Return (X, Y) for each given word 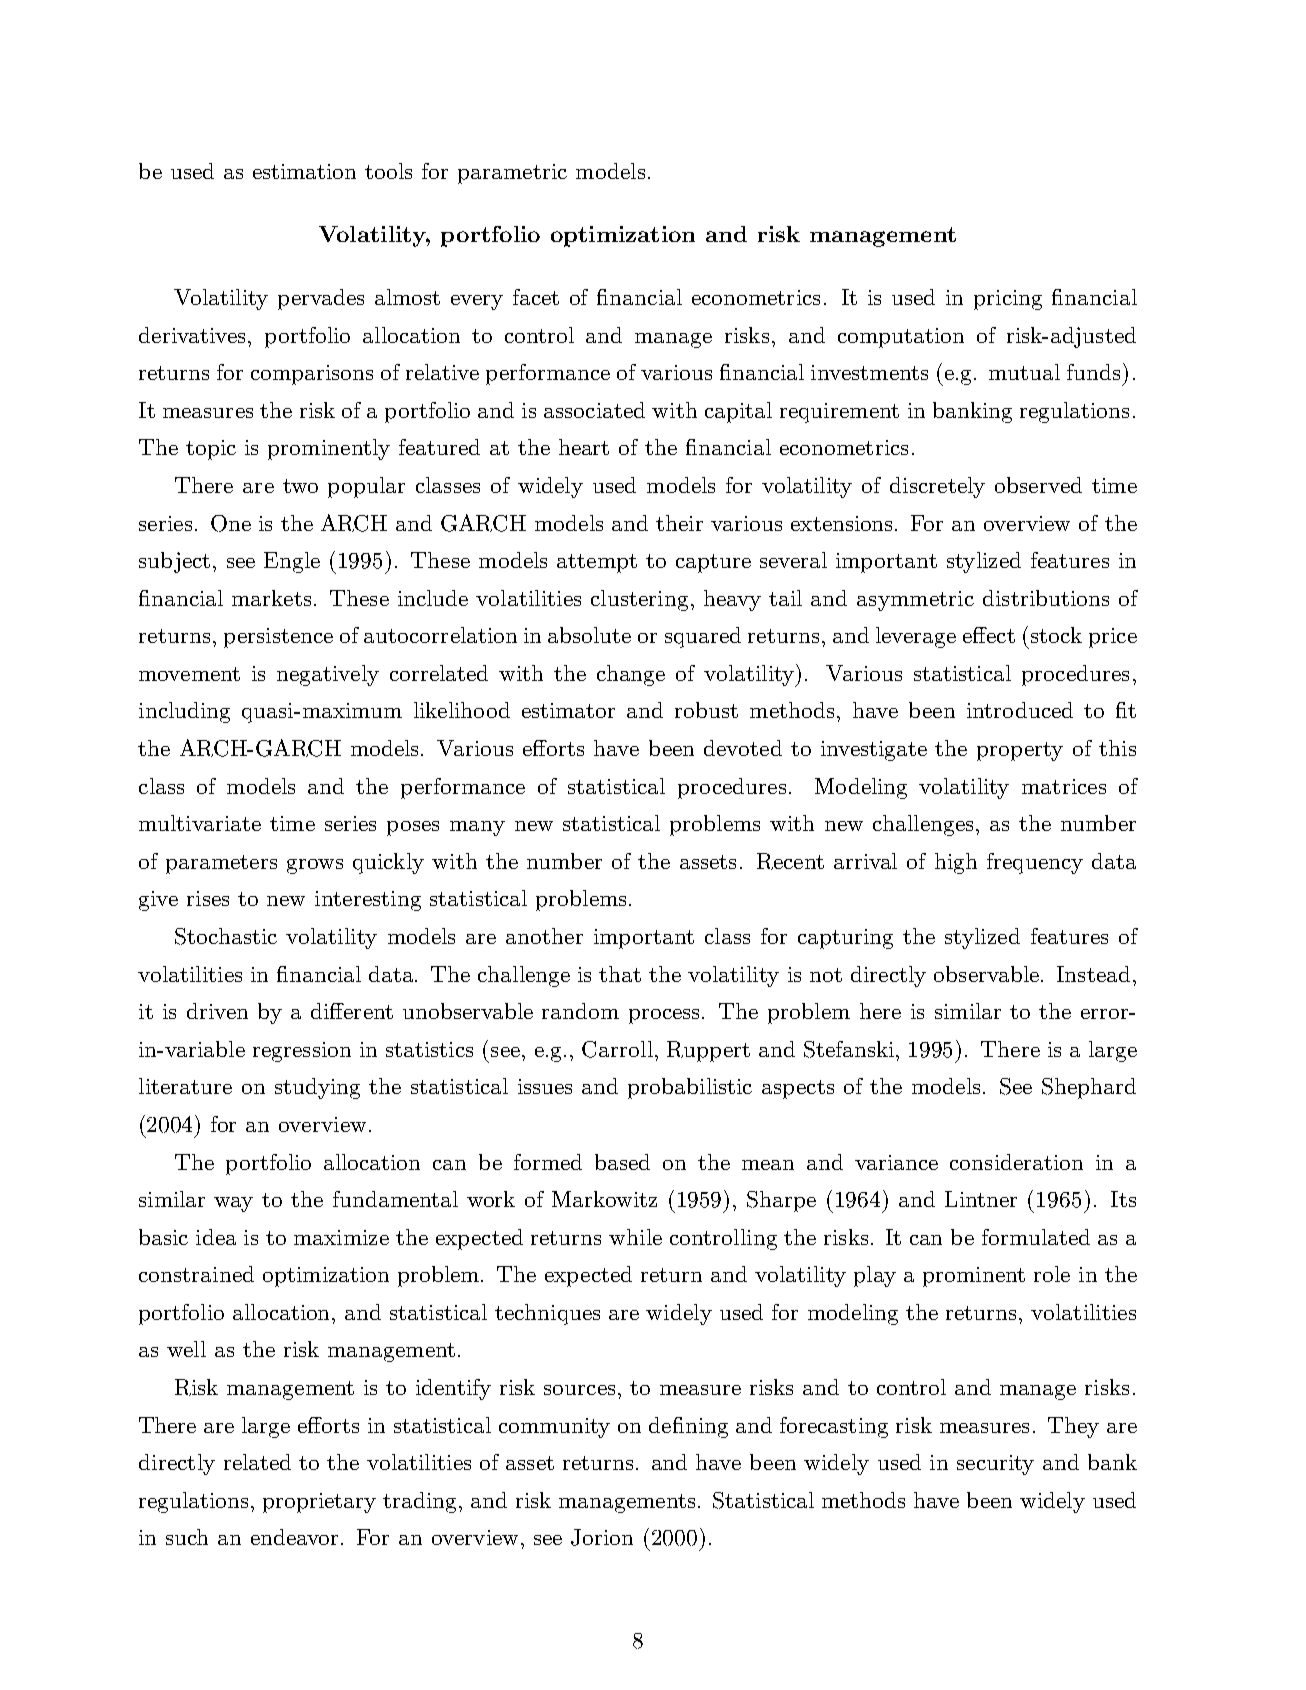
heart (584, 447)
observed (1038, 485)
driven (217, 1011)
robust (706, 710)
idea (216, 1237)
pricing (1008, 300)
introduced (1020, 710)
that (620, 974)
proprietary (319, 1503)
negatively (328, 675)
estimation (304, 171)
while (635, 1237)
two (300, 486)
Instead (1093, 974)
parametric (512, 174)
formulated (1036, 1237)
